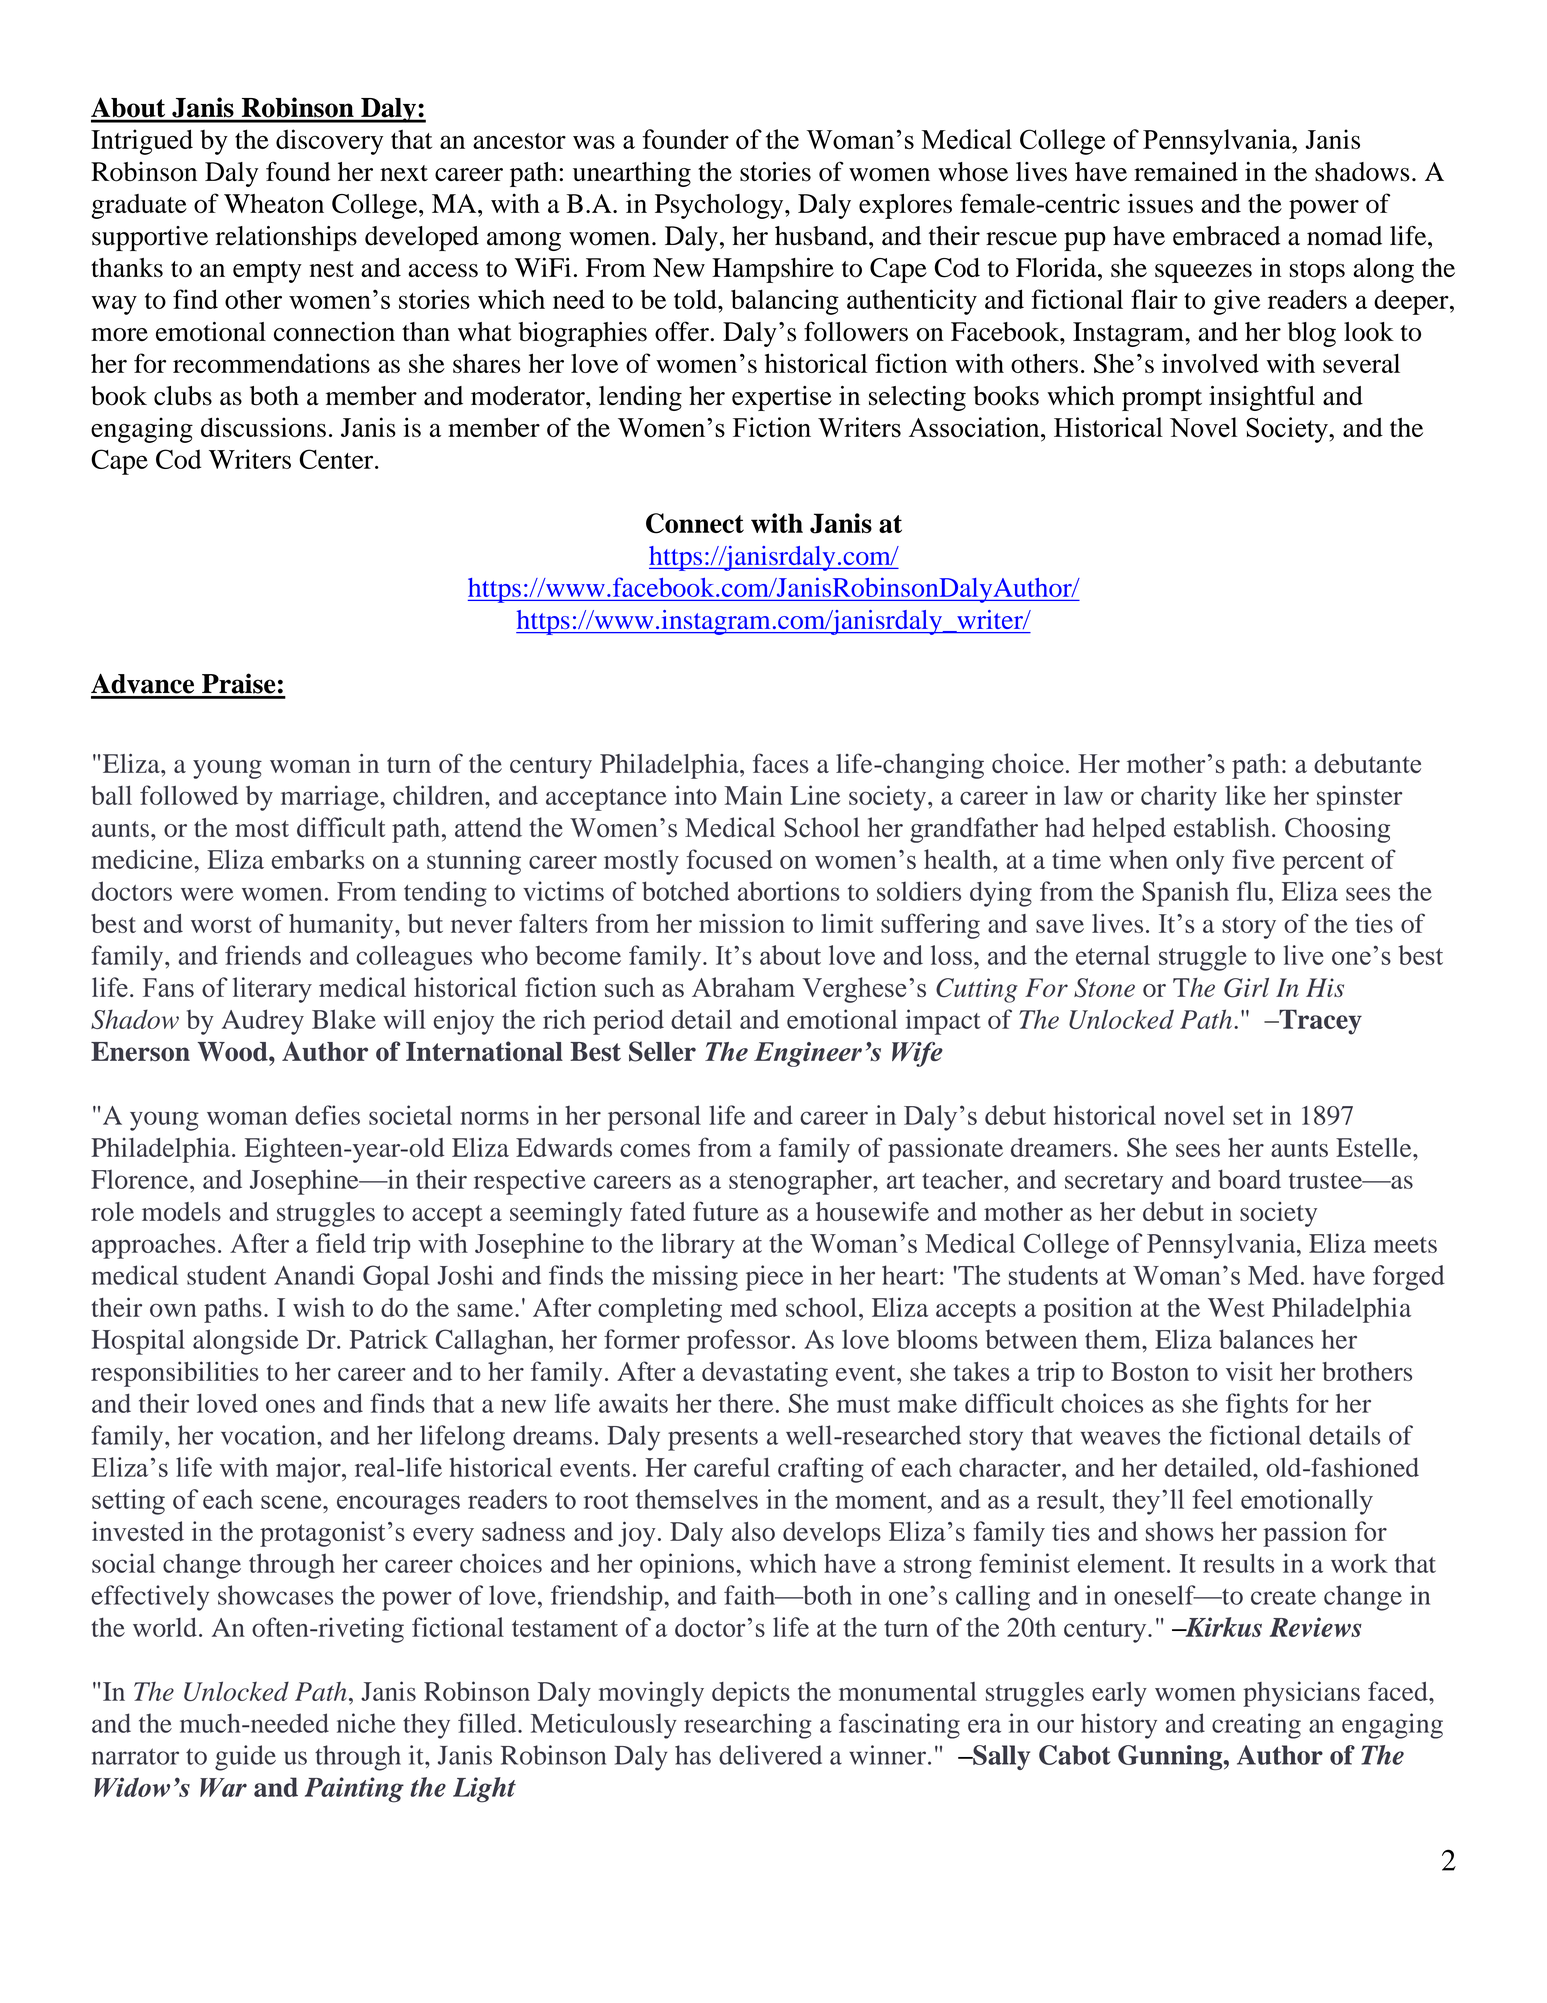  I want to click on Abraham, so click(743, 987).
